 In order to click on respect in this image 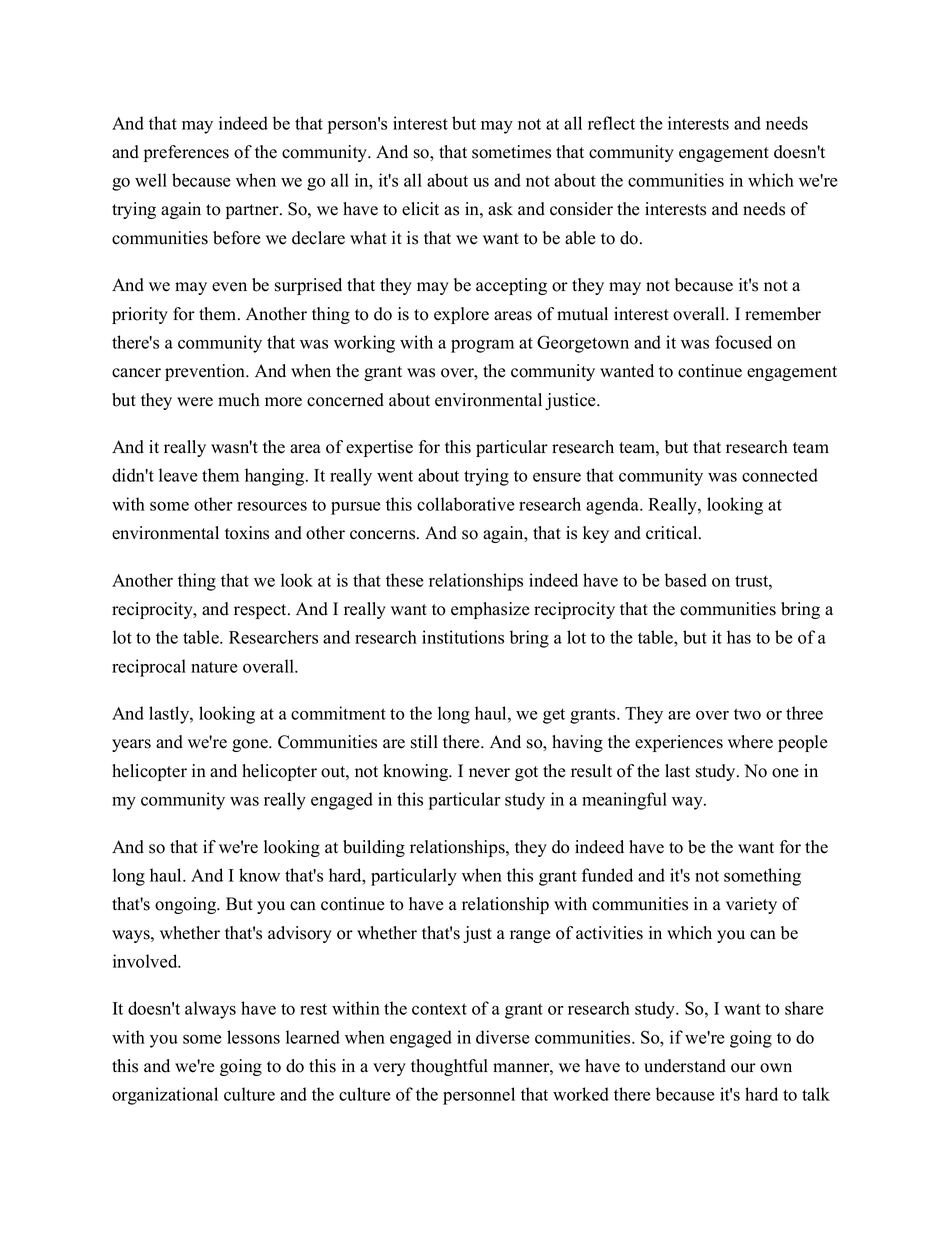, I will do `click(261, 611)`.
